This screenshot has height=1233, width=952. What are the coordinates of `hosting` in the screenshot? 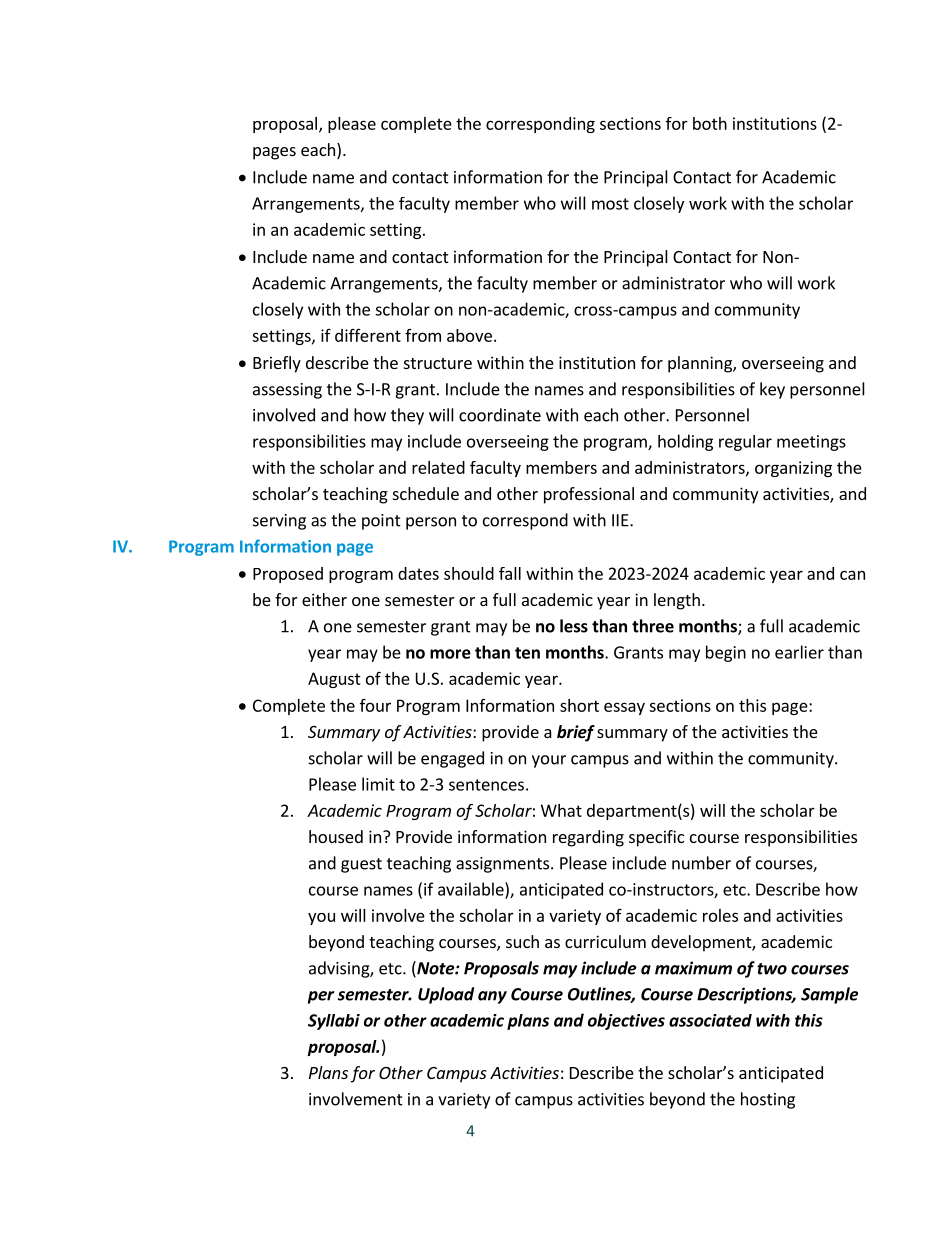 It's located at (768, 1100).
